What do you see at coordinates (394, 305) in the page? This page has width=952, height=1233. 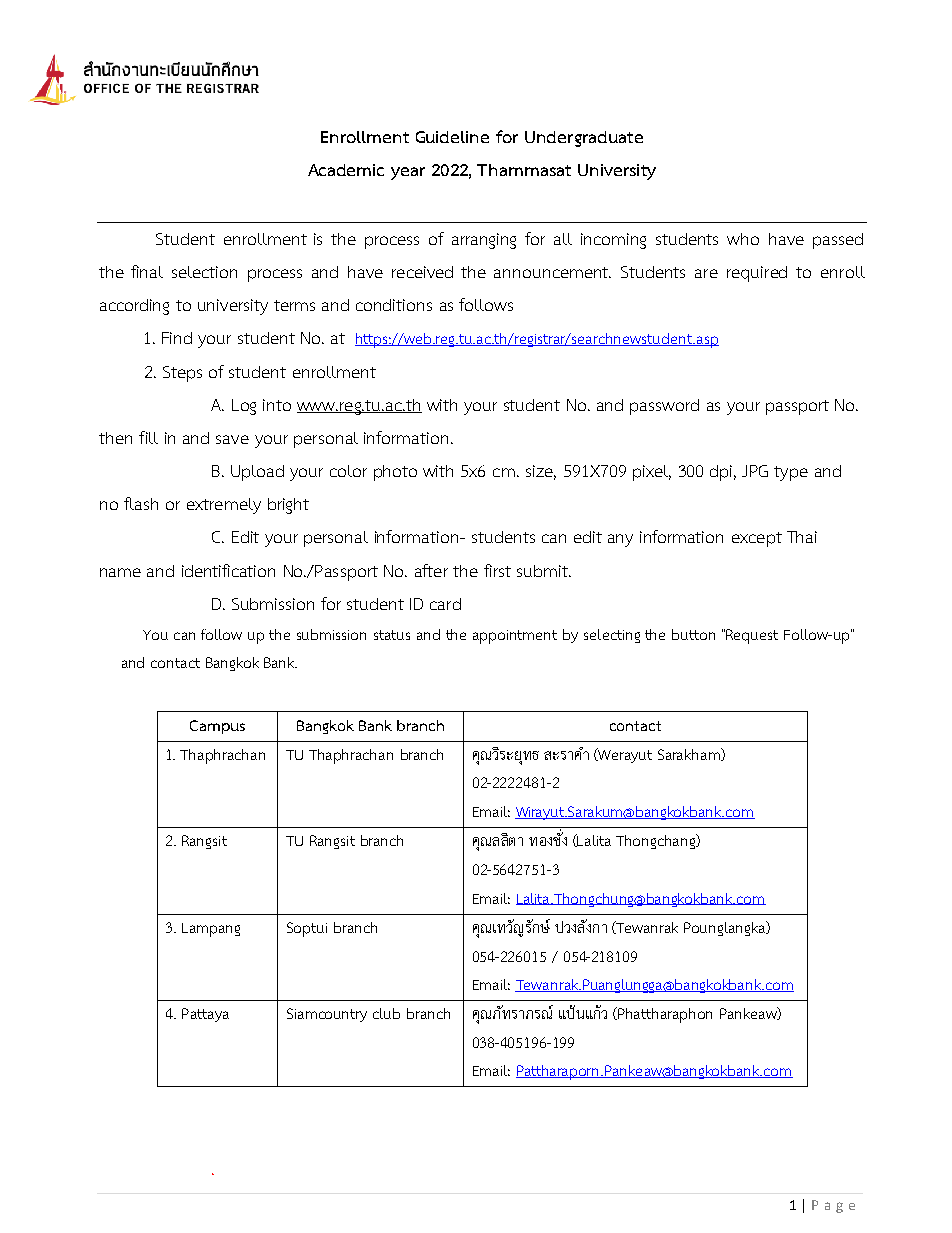 I see `conditions` at bounding box center [394, 305].
